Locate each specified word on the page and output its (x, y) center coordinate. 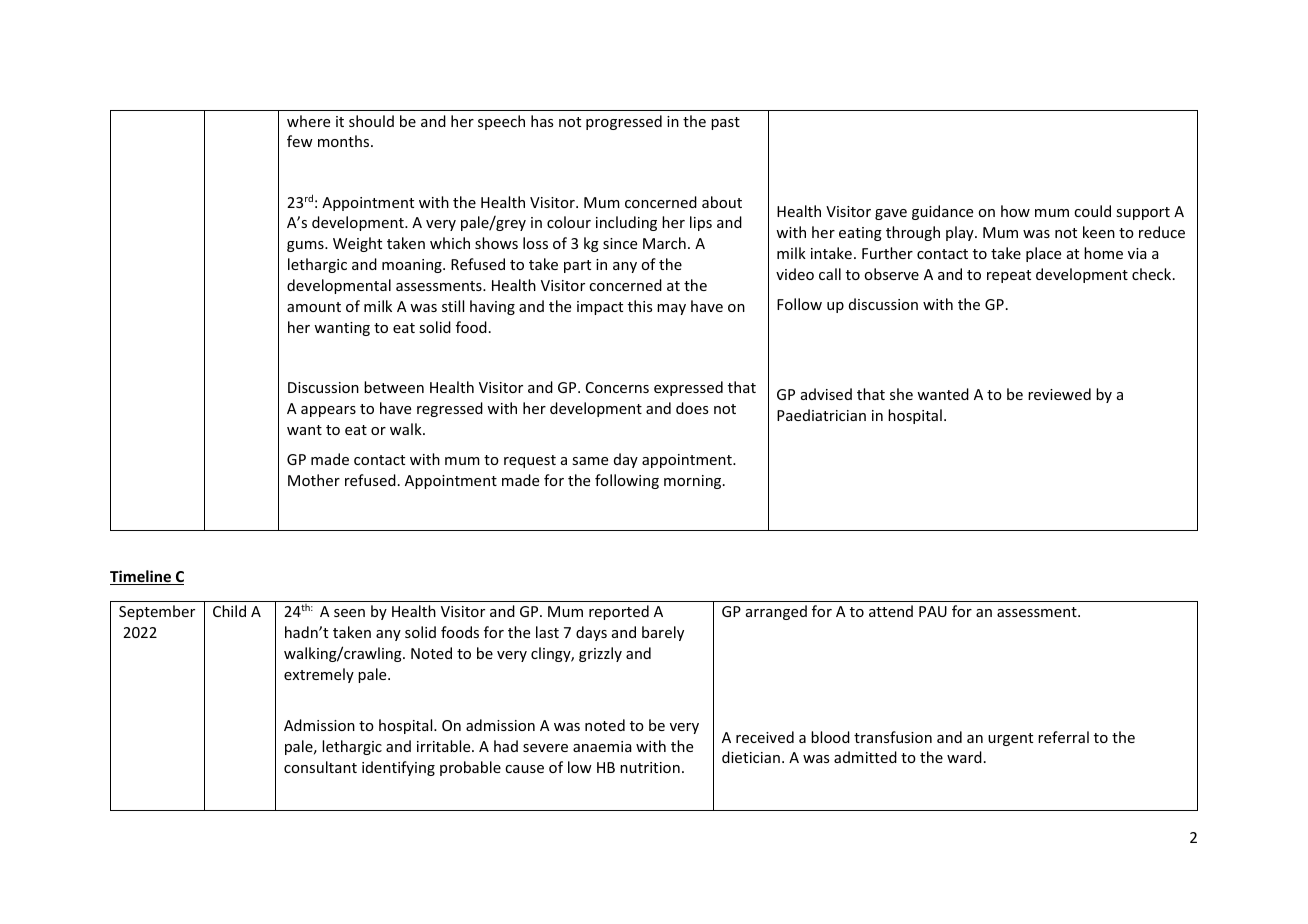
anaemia (602, 746)
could (1092, 211)
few (300, 141)
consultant (320, 767)
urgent (1010, 739)
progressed (624, 122)
